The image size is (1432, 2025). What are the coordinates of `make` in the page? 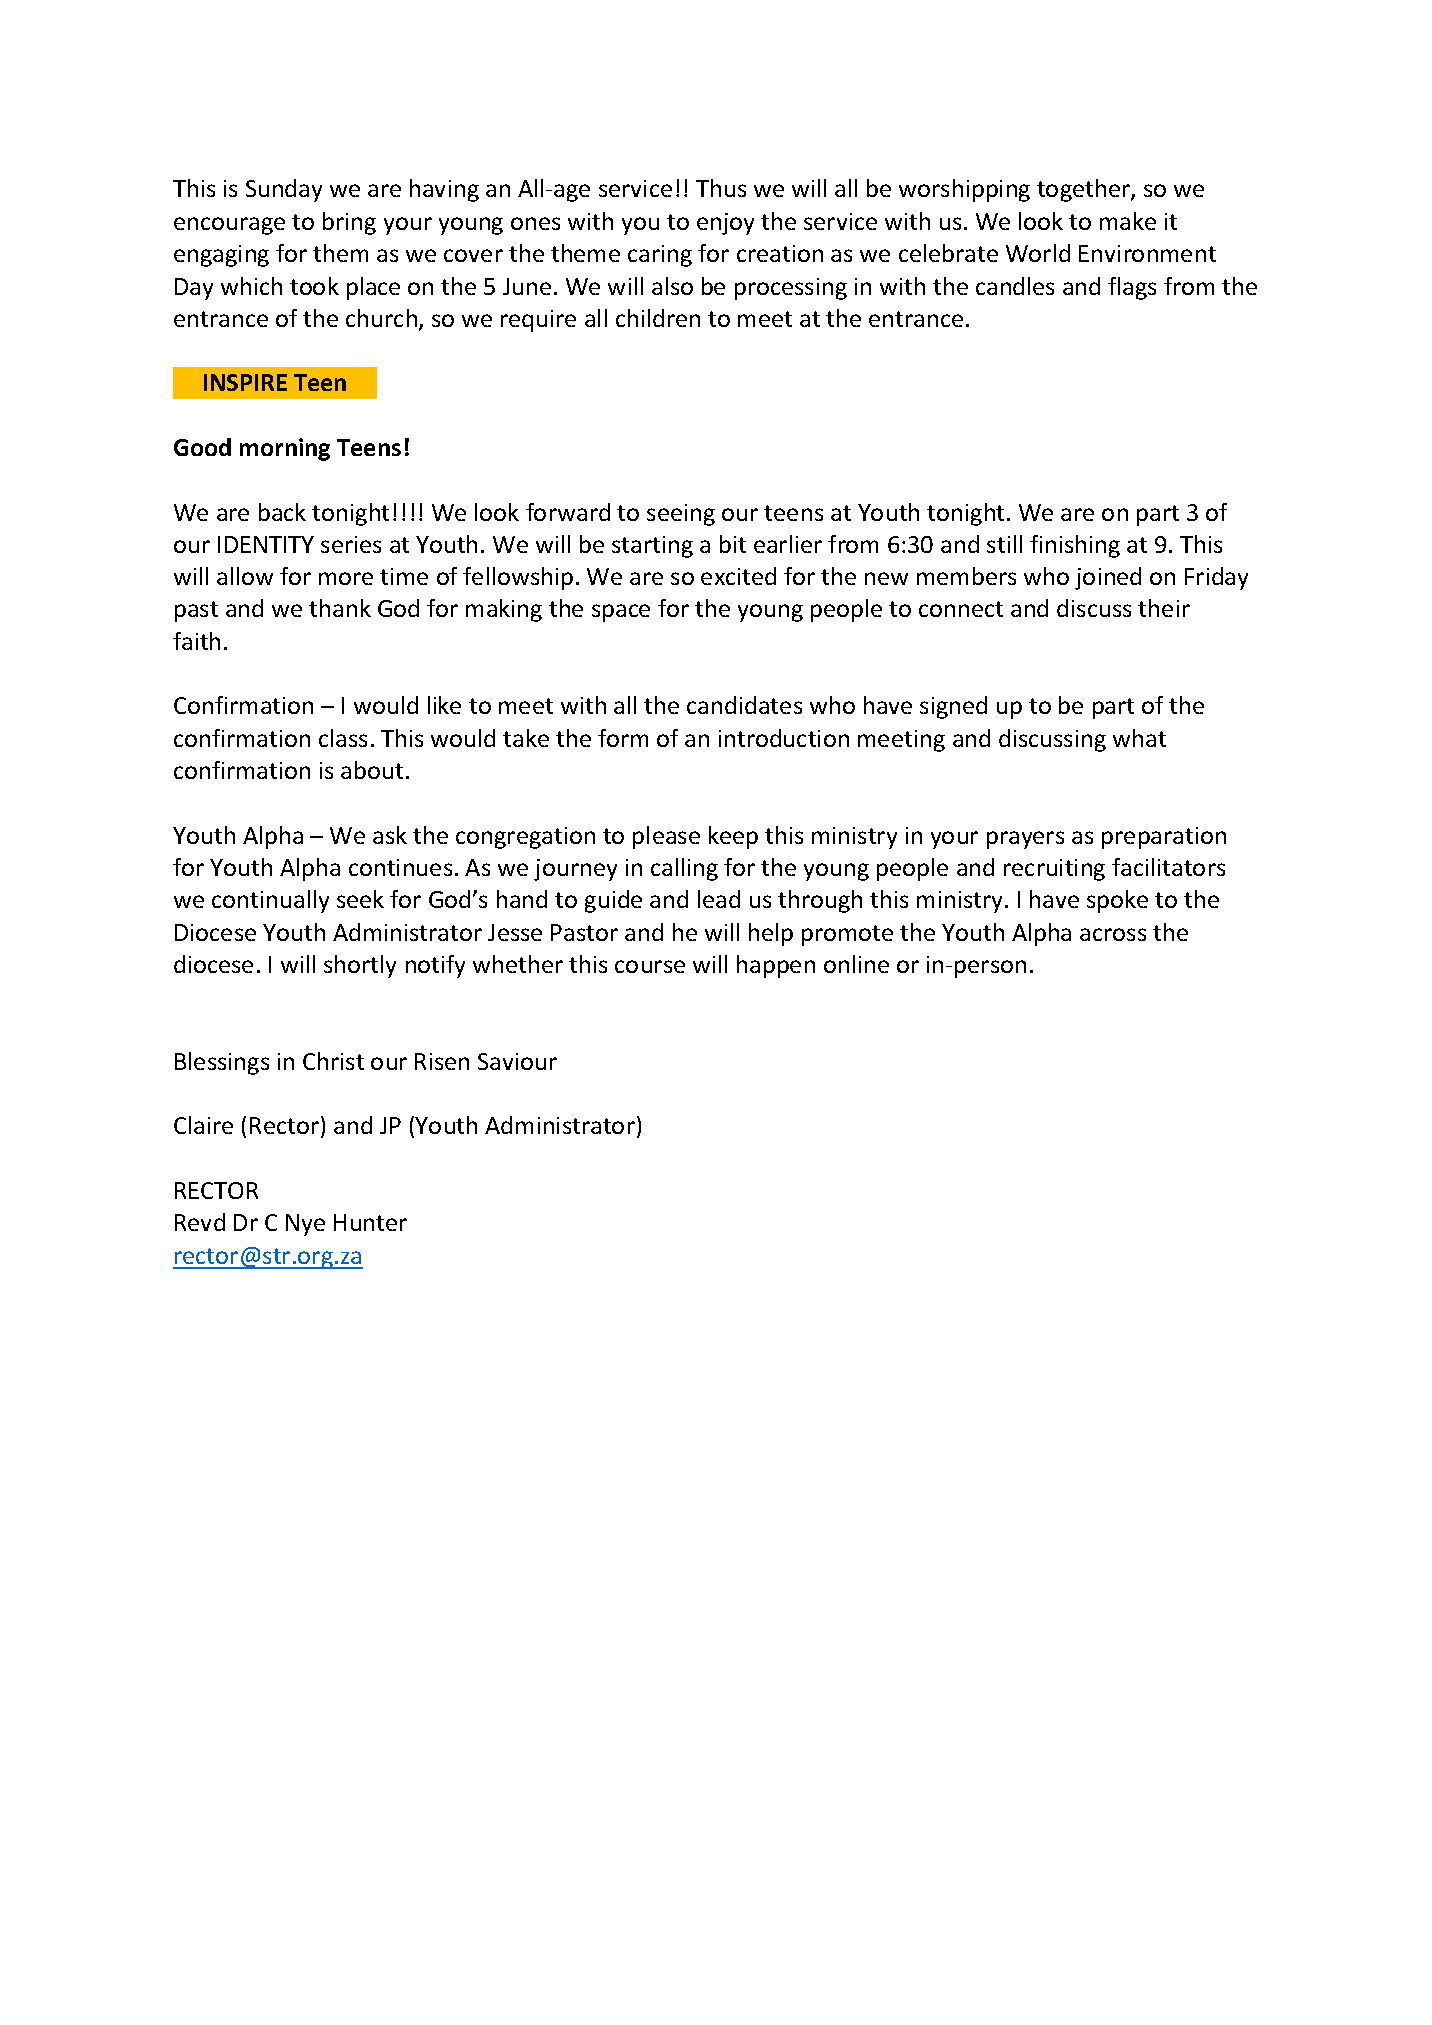 It's located at (1128, 221).
